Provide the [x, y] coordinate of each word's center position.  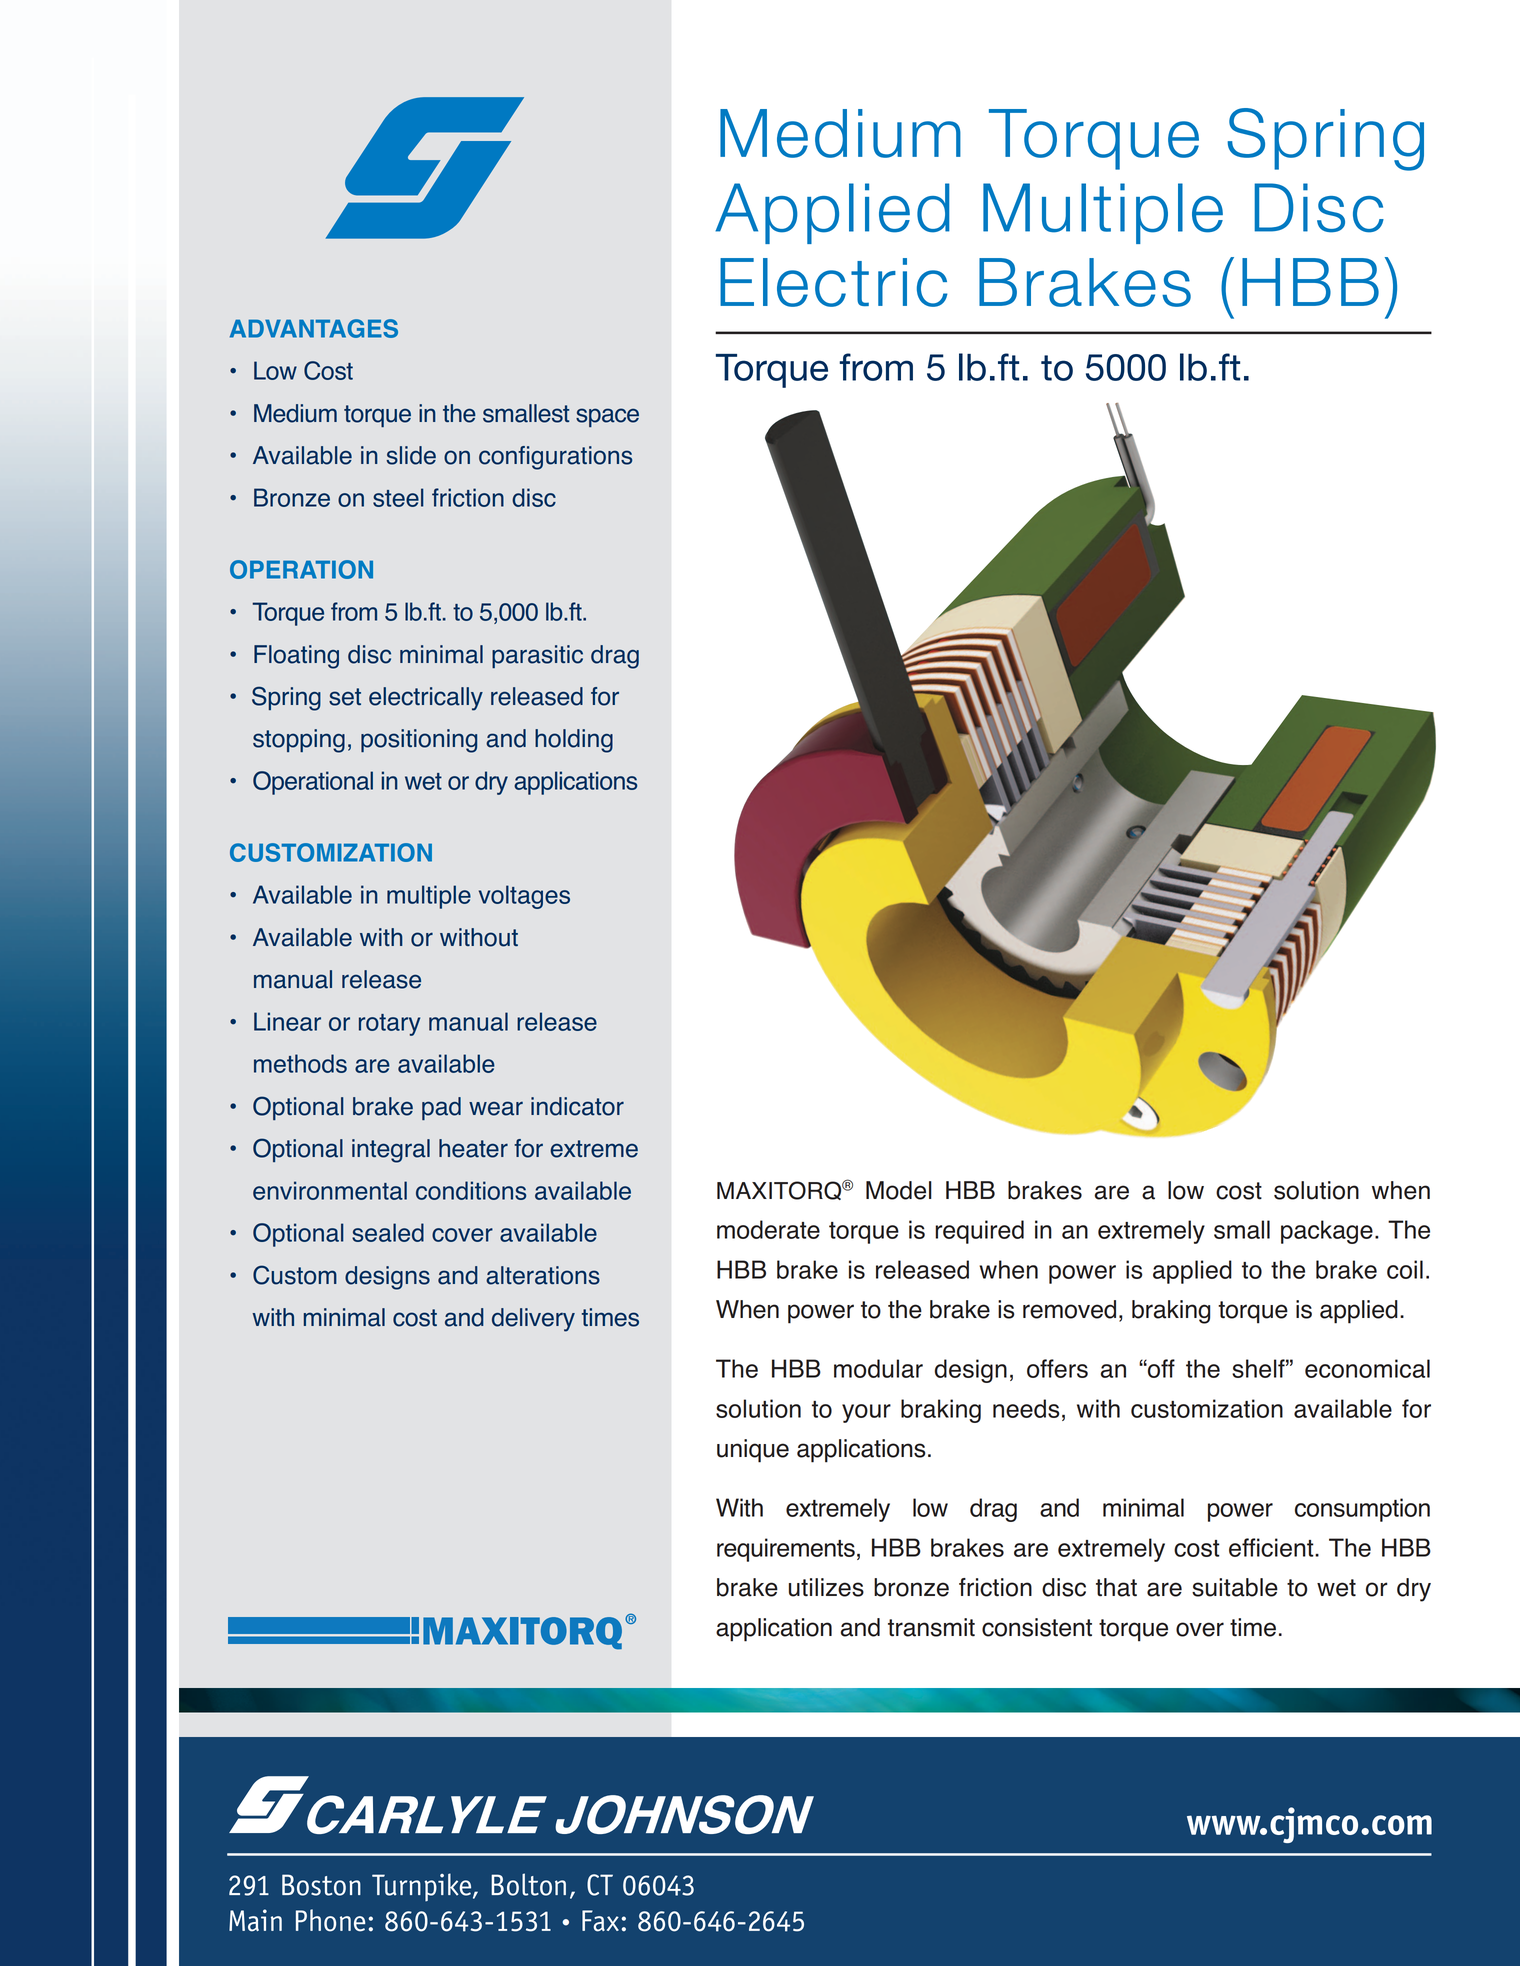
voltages [524, 897]
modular [878, 1368]
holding [574, 741]
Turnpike [423, 1887]
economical [1367, 1368]
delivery [533, 1320]
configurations [555, 458]
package [1327, 1232]
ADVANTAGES [314, 328]
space [607, 417]
